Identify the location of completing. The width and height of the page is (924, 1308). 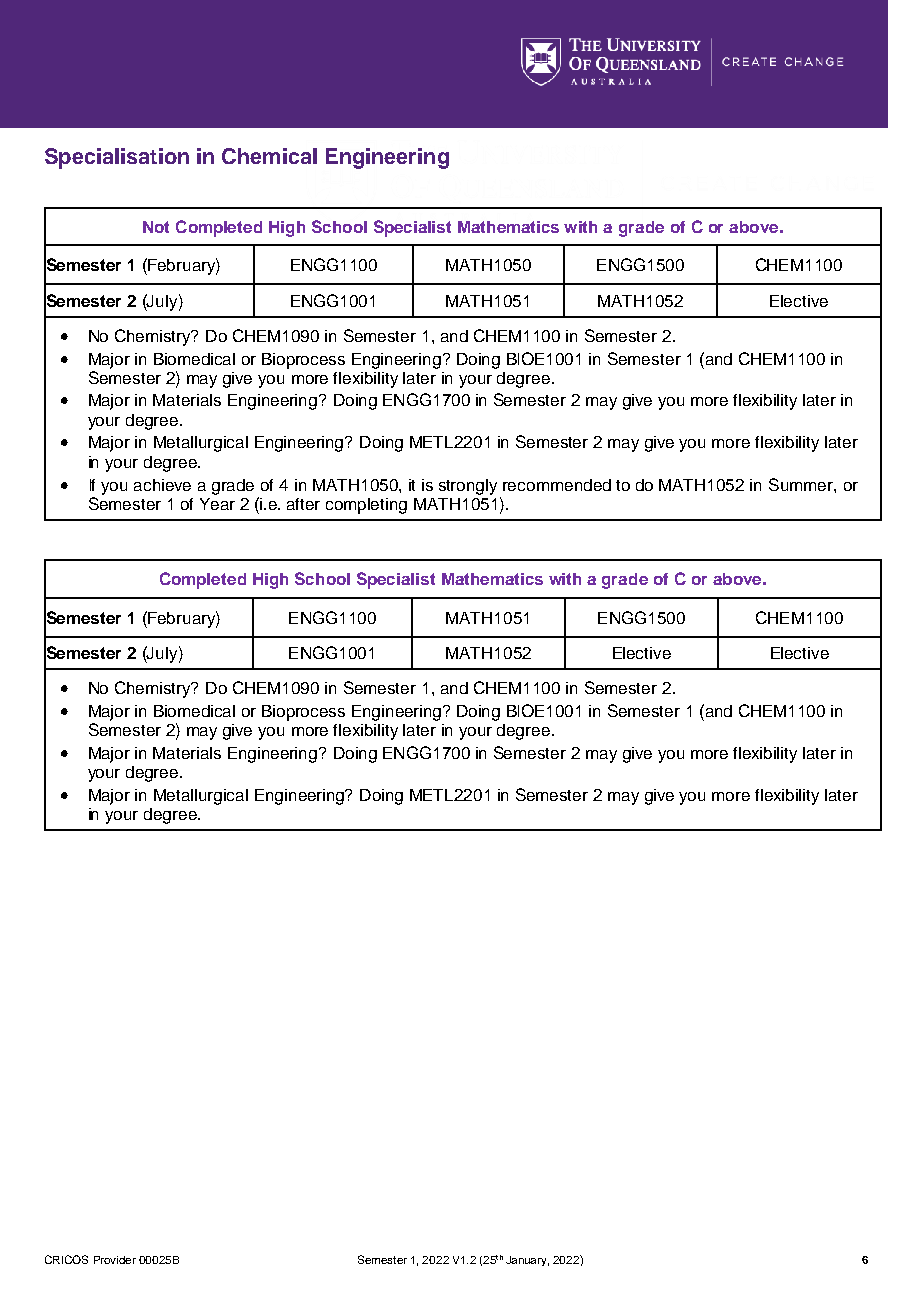
(366, 506).
